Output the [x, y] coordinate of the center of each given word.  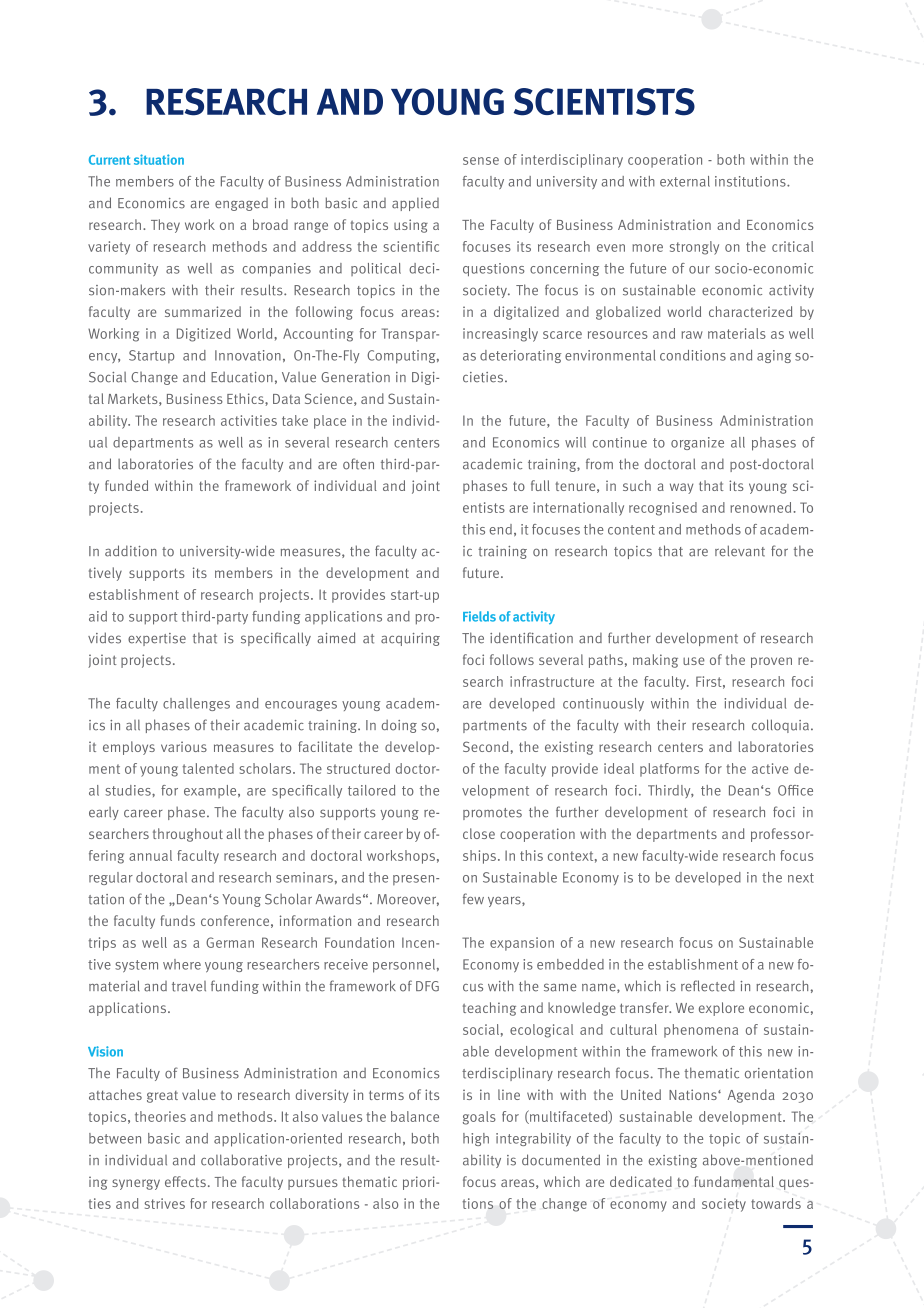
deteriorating [520, 356]
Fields [479, 616]
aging [774, 356]
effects [185, 1181]
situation [159, 159]
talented [208, 768]
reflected [708, 986]
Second [486, 746]
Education [242, 377]
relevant [740, 551]
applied [415, 204]
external [685, 181]
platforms [669, 770]
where [182, 964]
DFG [427, 986]
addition [131, 551]
